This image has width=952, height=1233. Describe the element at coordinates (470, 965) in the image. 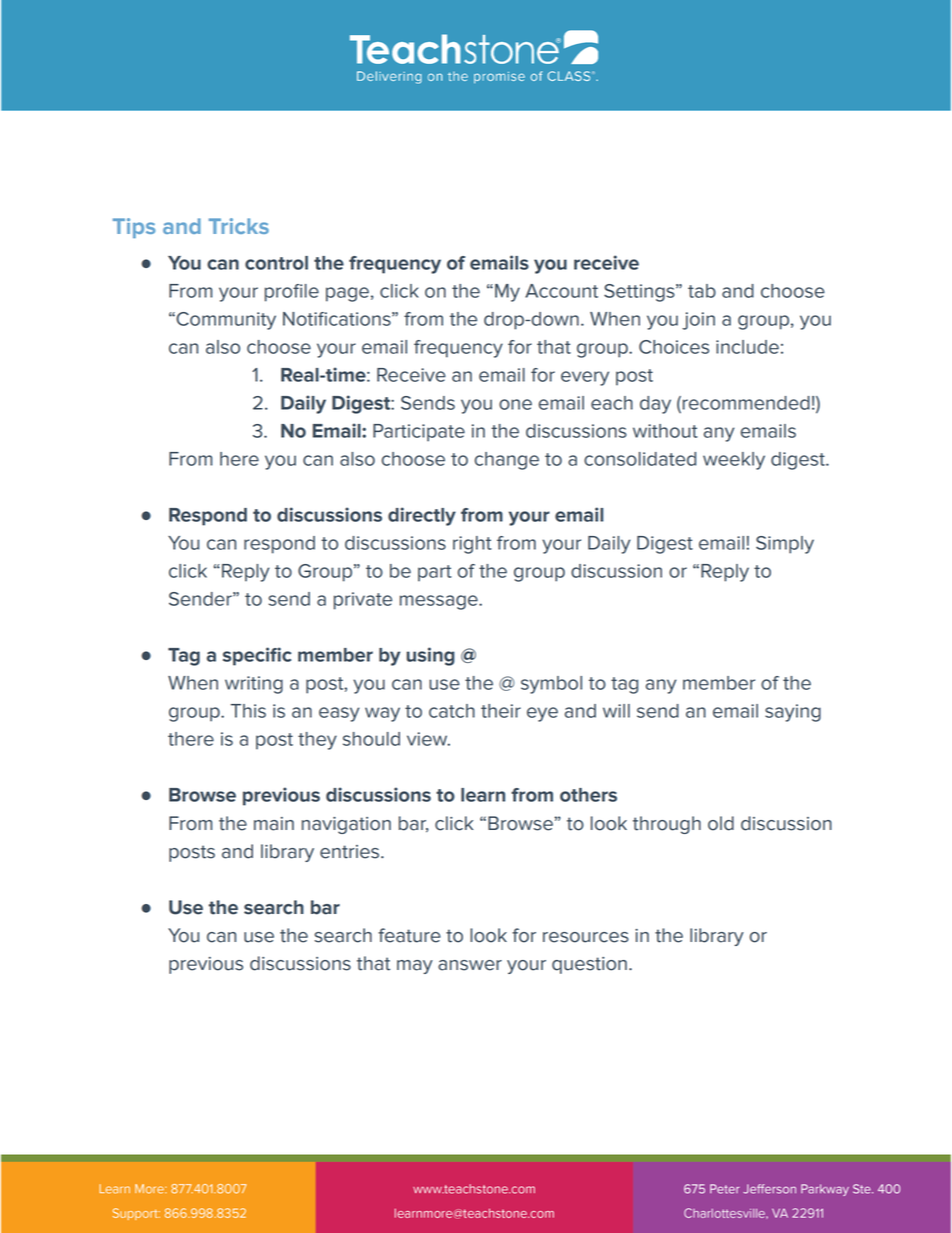

I see `answer` at that location.
